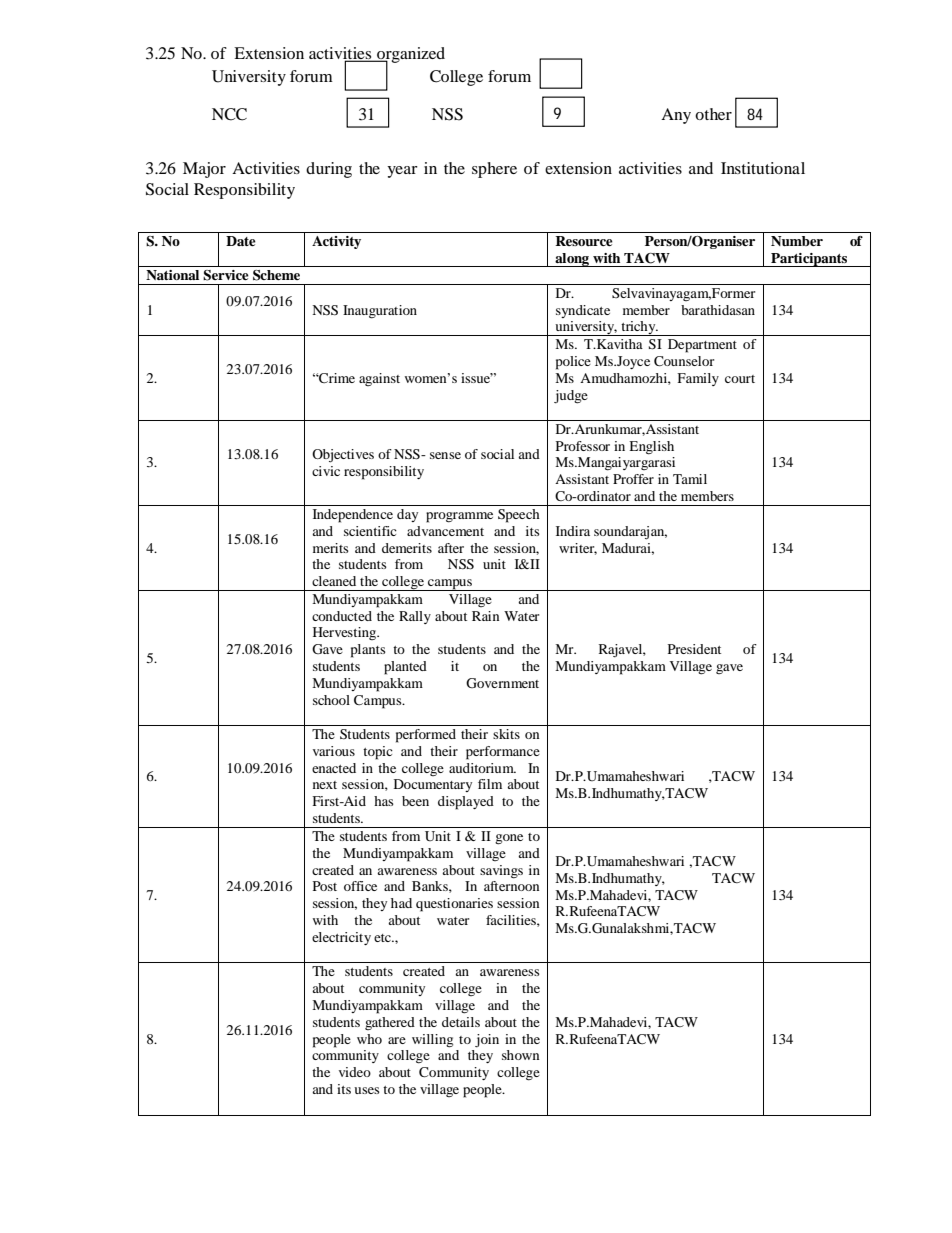 The height and width of the screenshot is (1233, 952). Describe the element at coordinates (740, 379) in the screenshot. I see `court` at that location.
